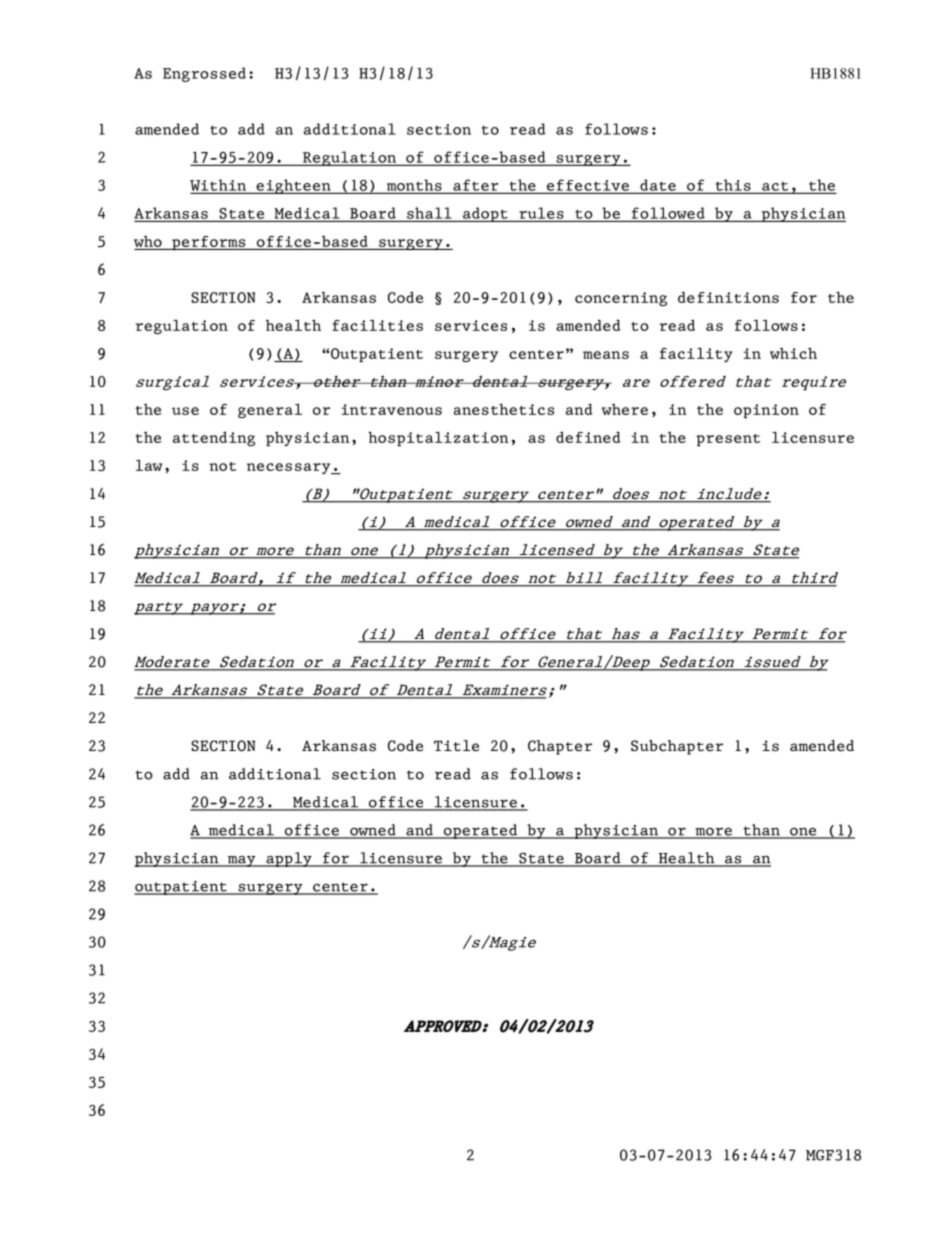  I want to click on Title, so click(456, 746).
